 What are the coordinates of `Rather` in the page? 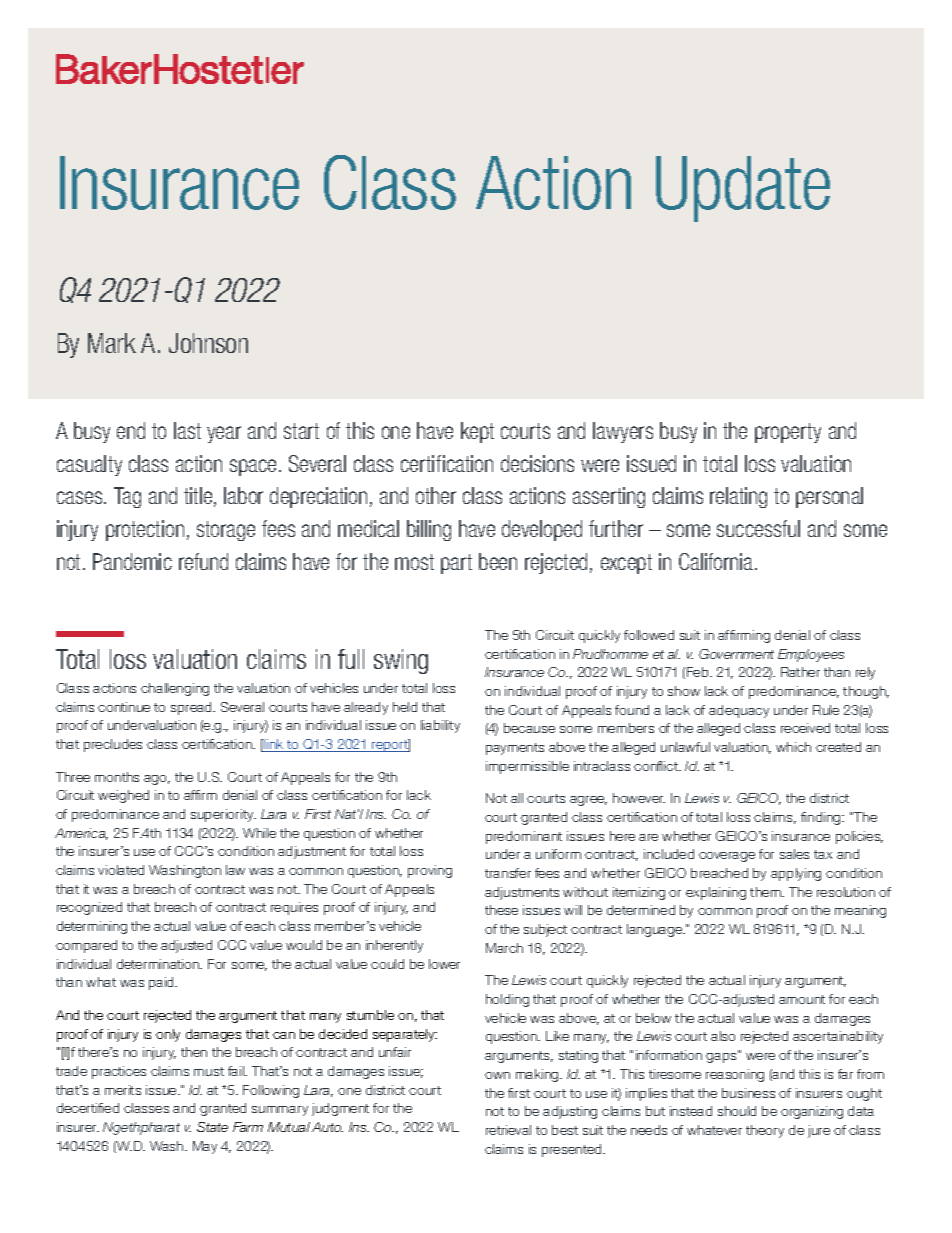 It's located at (800, 672).
